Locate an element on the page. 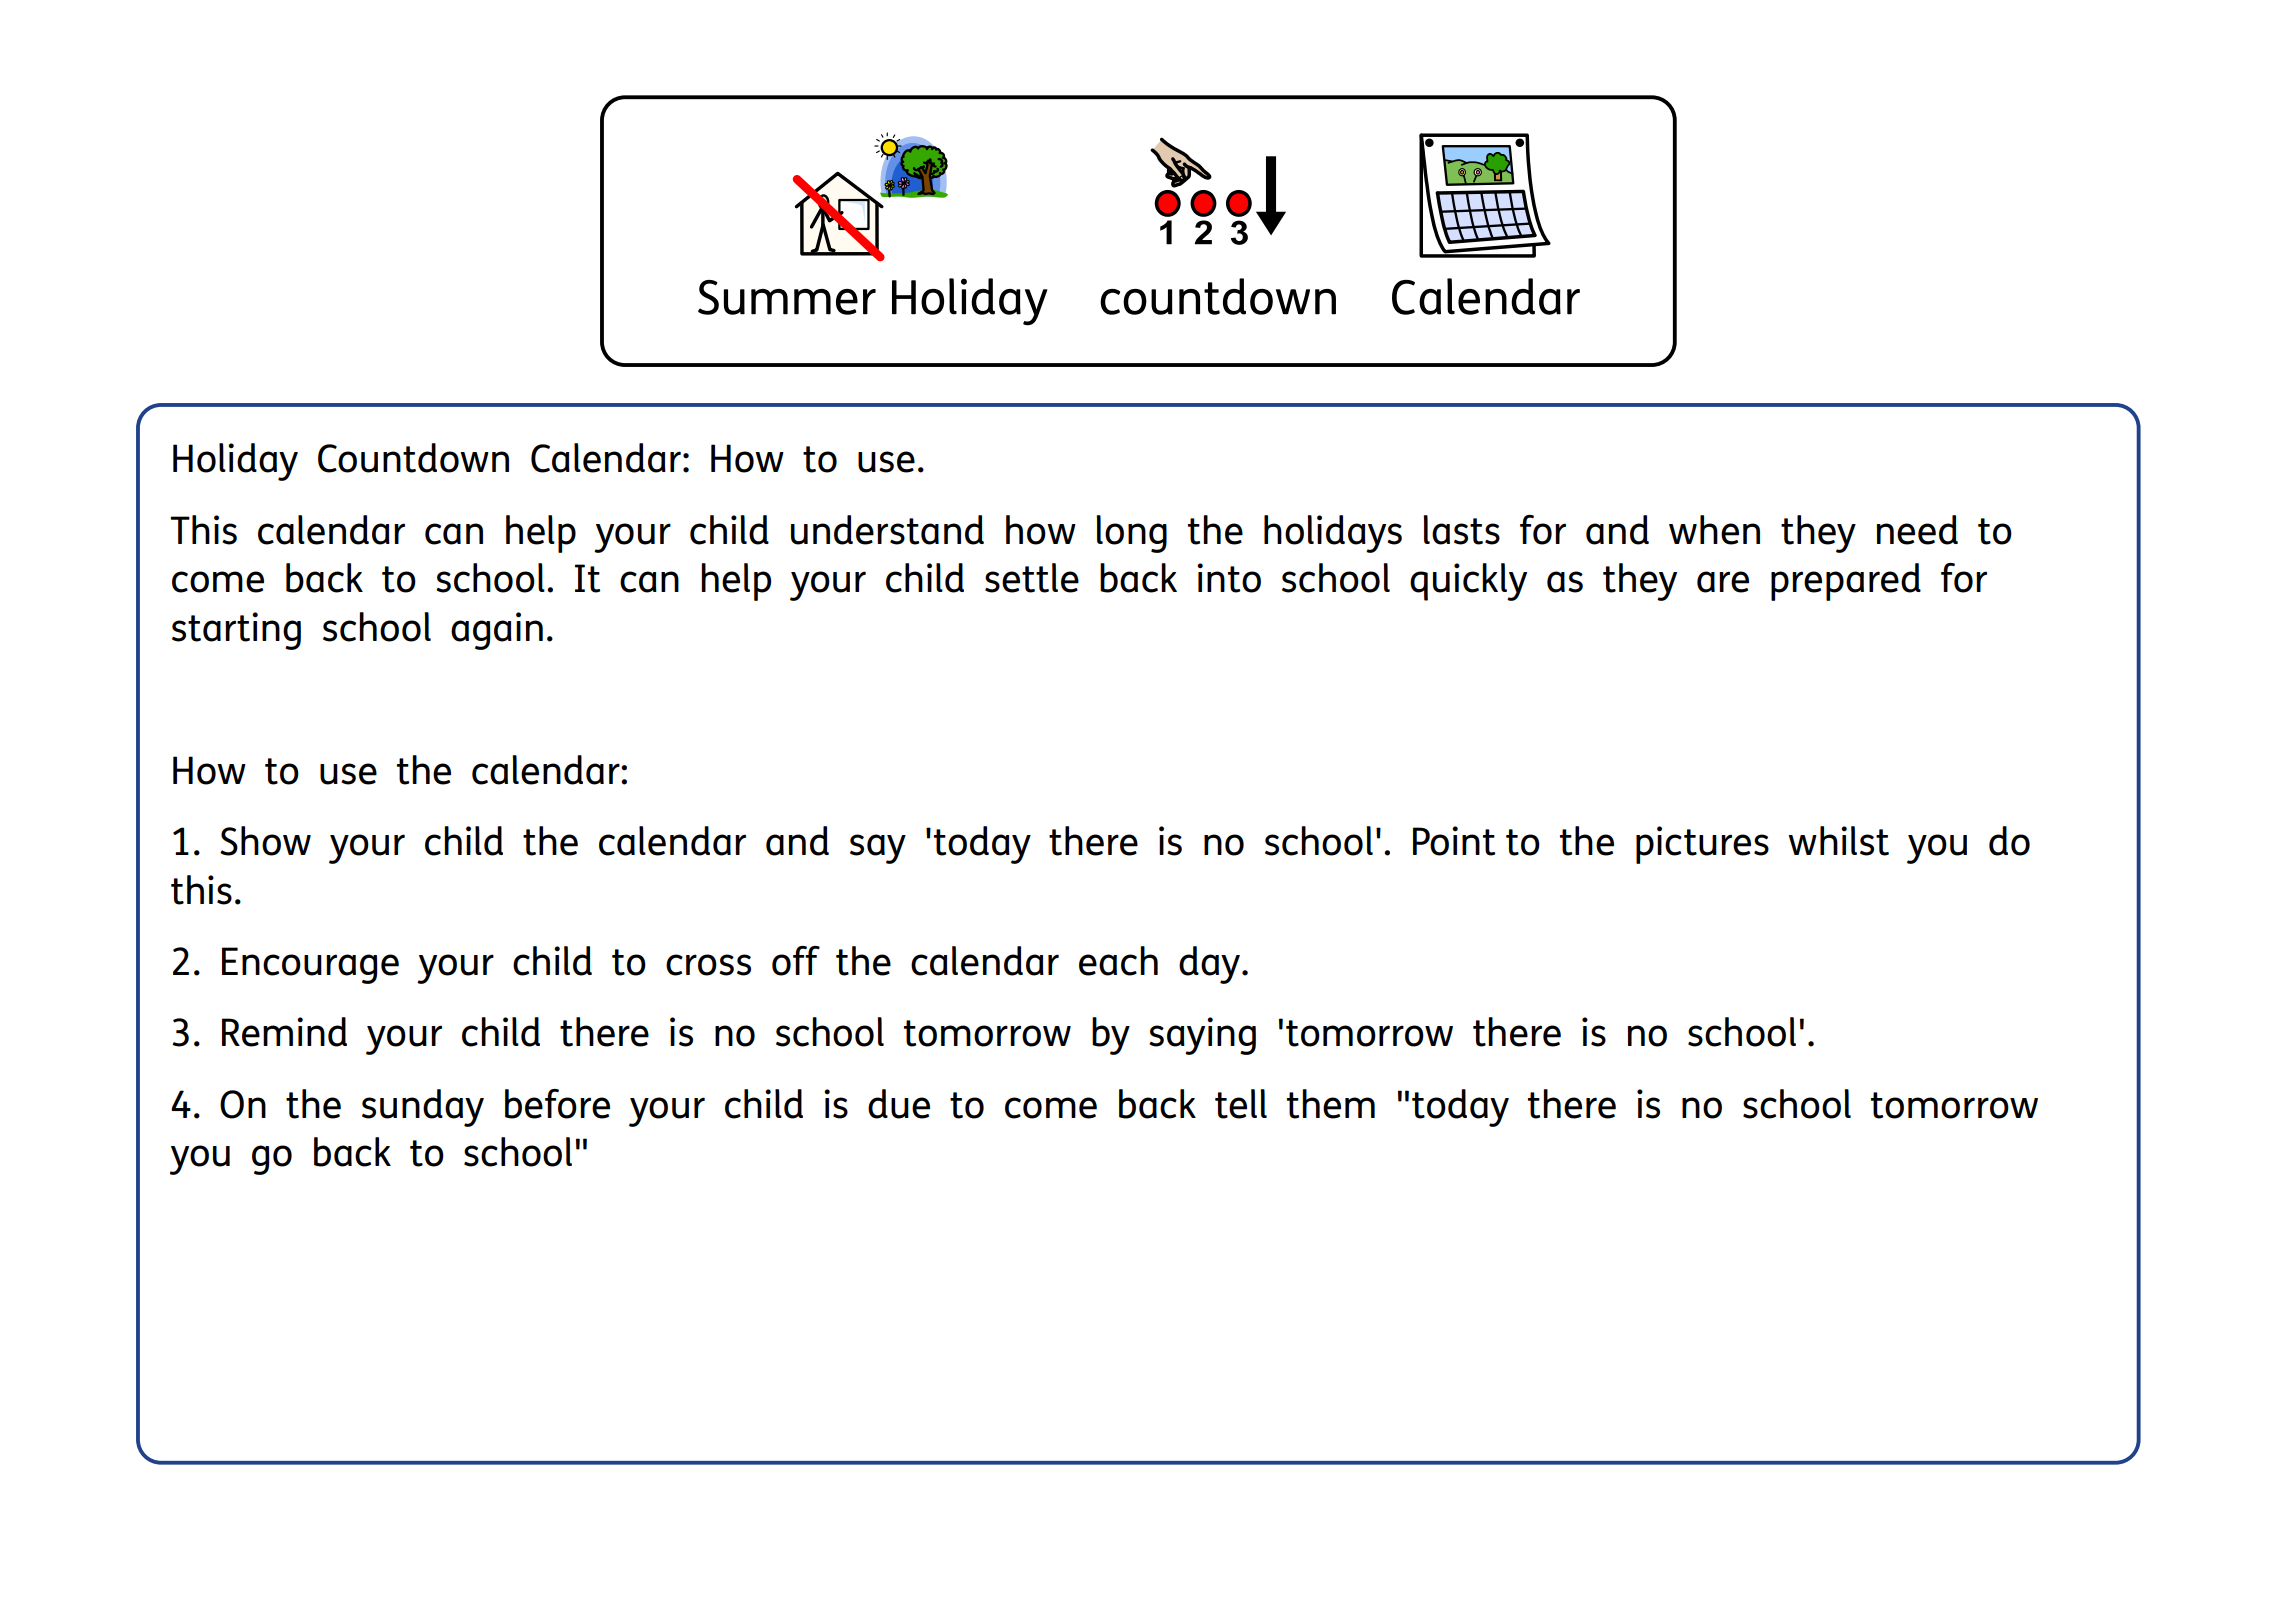 This document has height=1609, width=2277. Summer is located at coordinates (787, 297).
